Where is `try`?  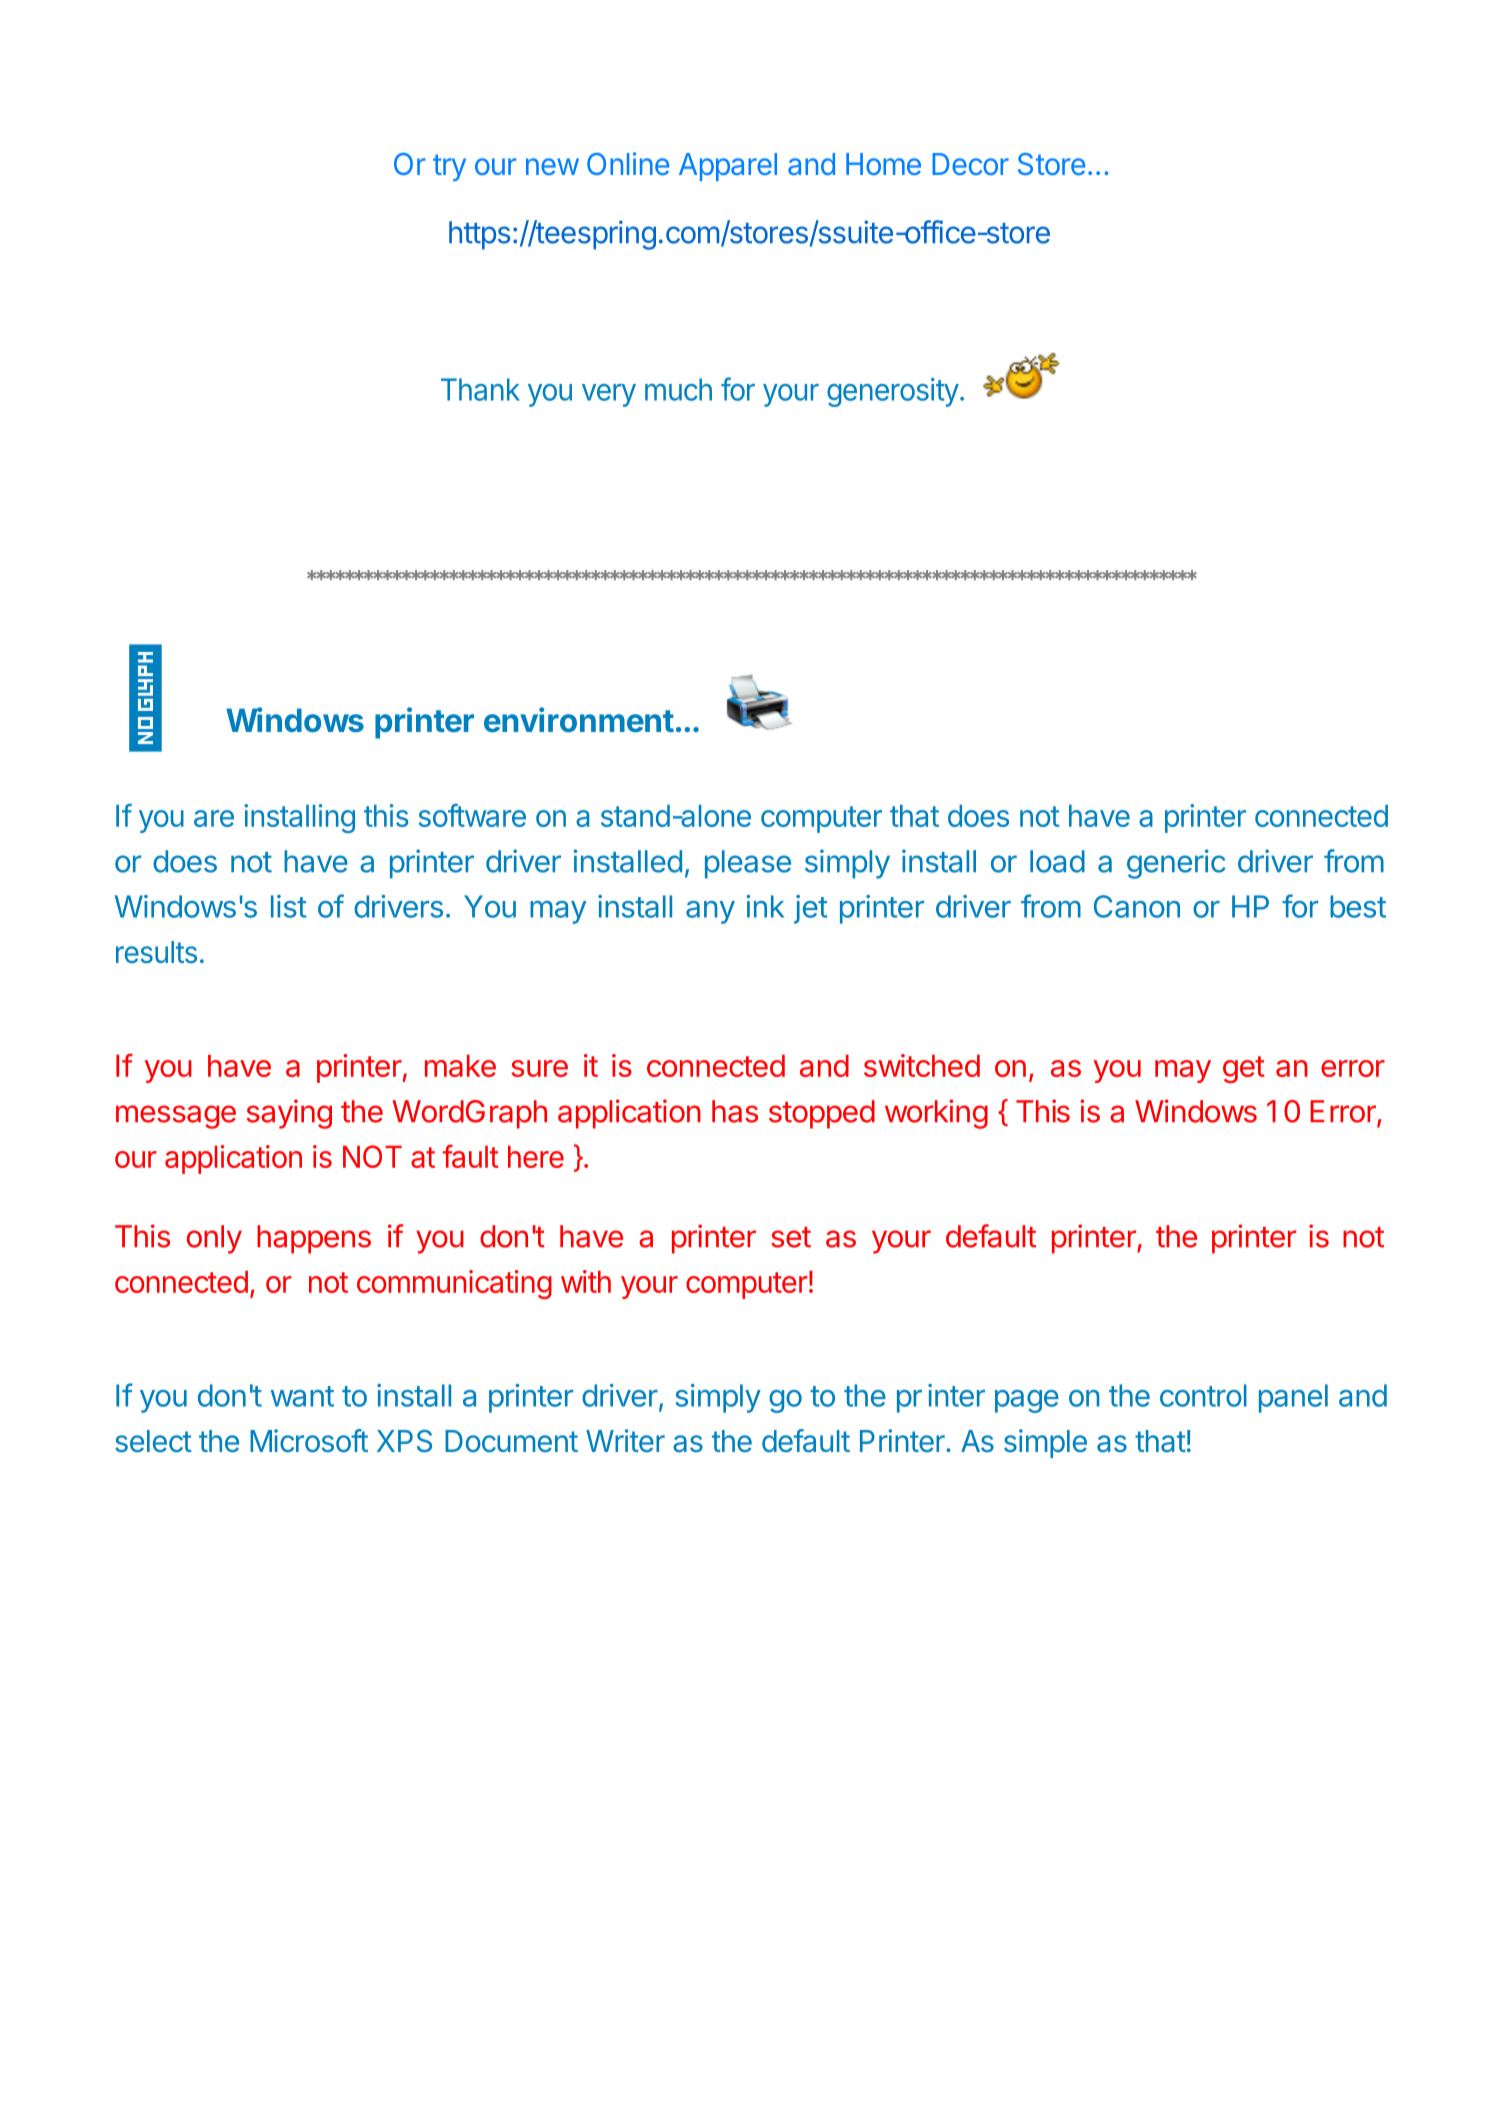
try is located at coordinates (449, 167).
